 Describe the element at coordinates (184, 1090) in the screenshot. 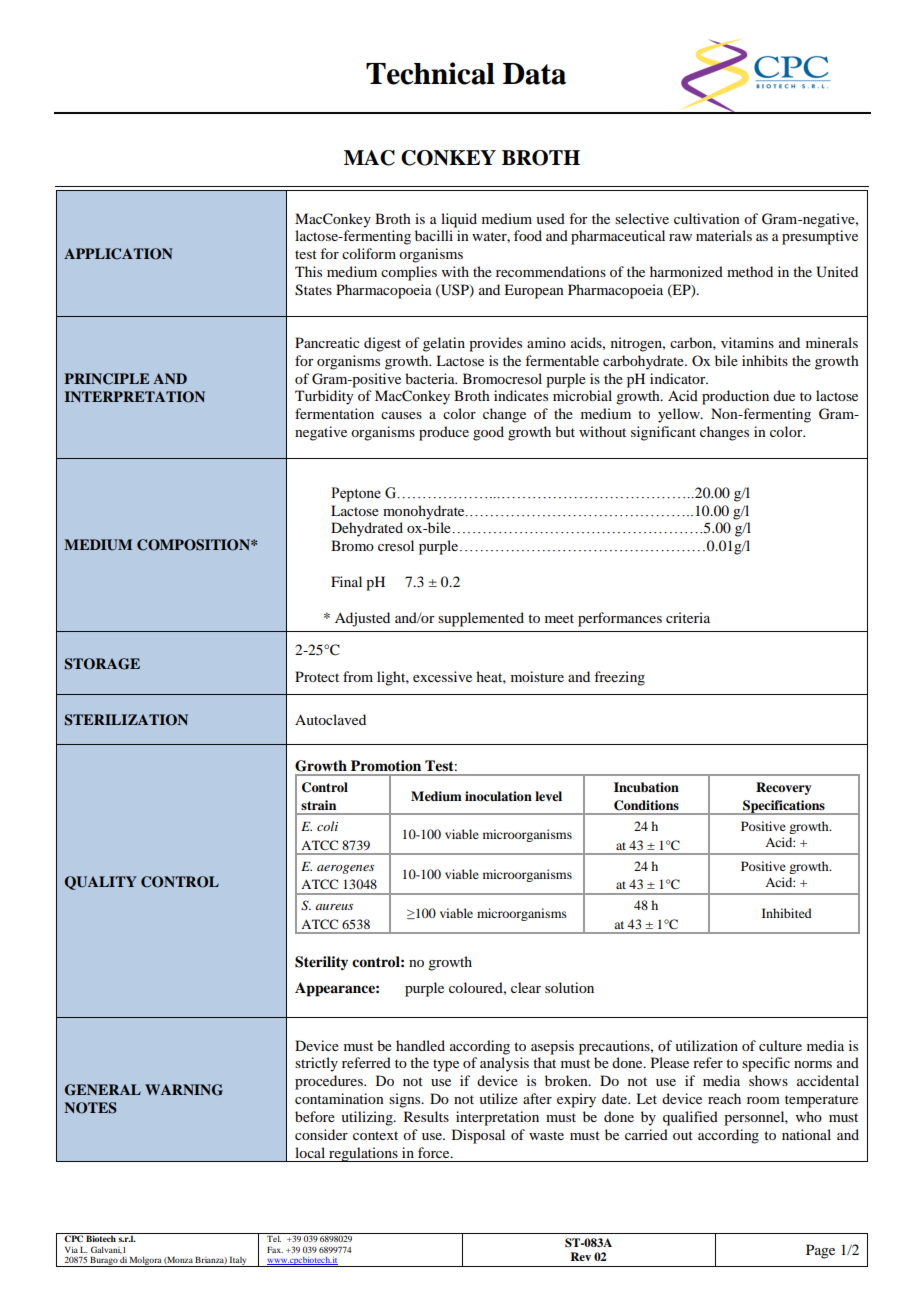

I see `WARNING` at that location.
